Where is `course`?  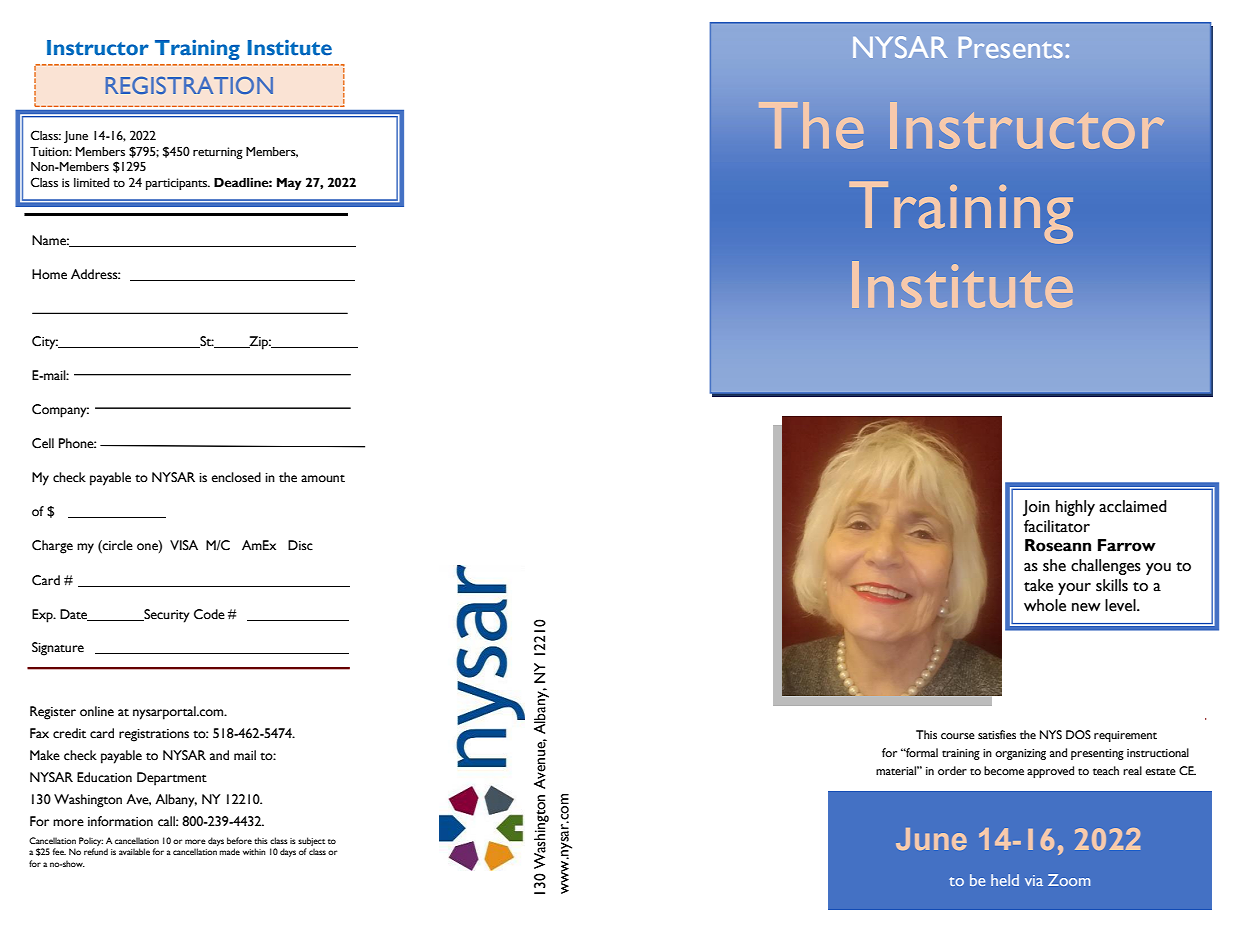 course is located at coordinates (958, 736).
